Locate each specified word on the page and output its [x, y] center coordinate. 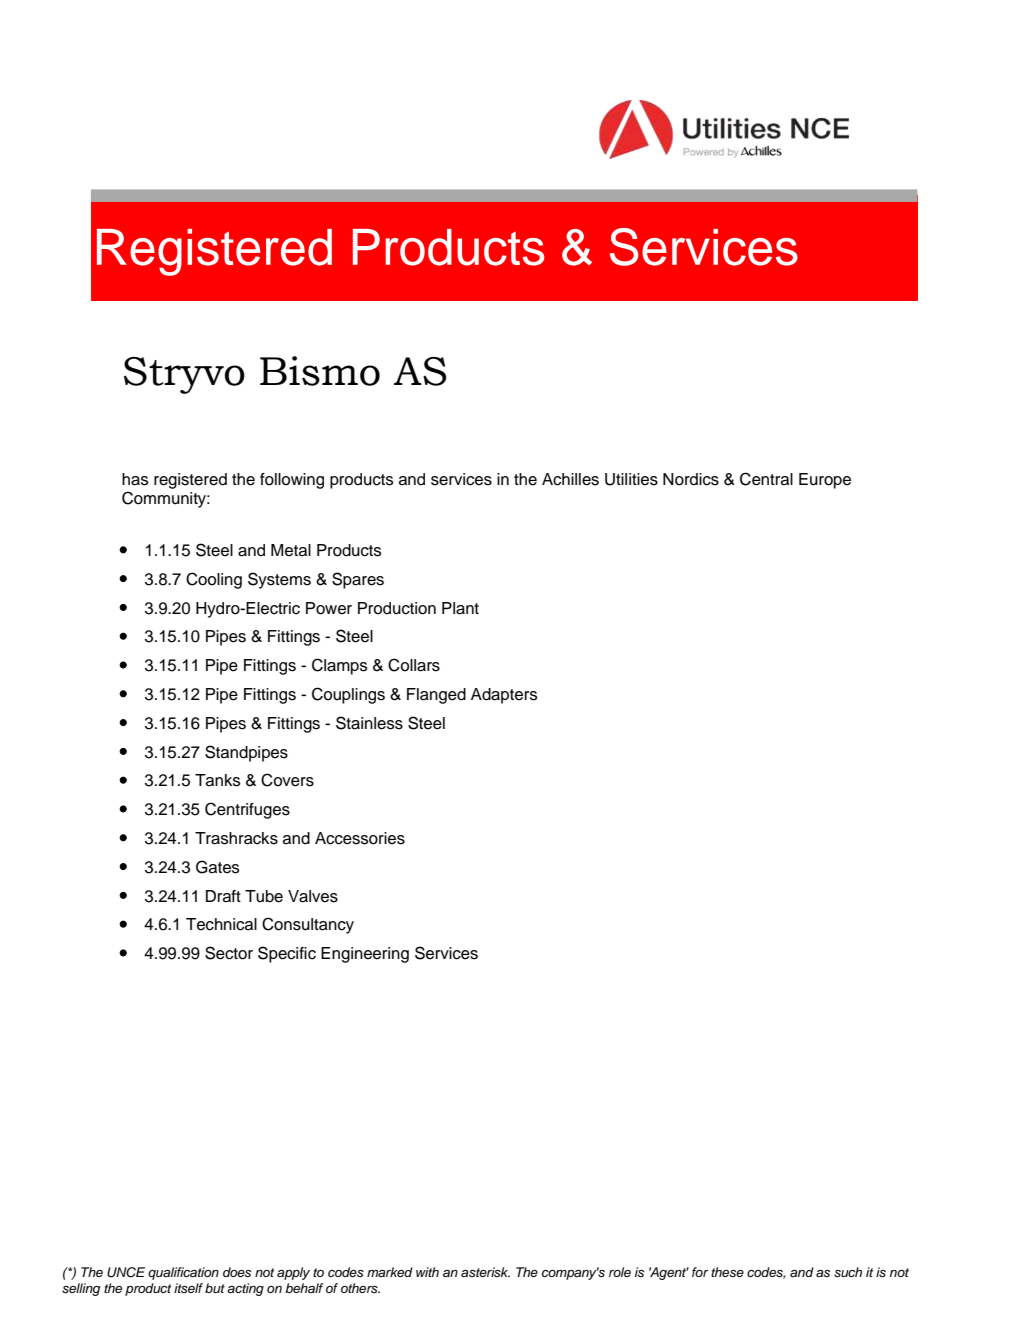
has [135, 479]
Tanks [217, 780]
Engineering [365, 955]
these [727, 1272]
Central [766, 479]
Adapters [504, 696]
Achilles [570, 479]
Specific [287, 954]
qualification [183, 1273]
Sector [229, 953]
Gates [217, 867]
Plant [460, 608]
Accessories [360, 838]
